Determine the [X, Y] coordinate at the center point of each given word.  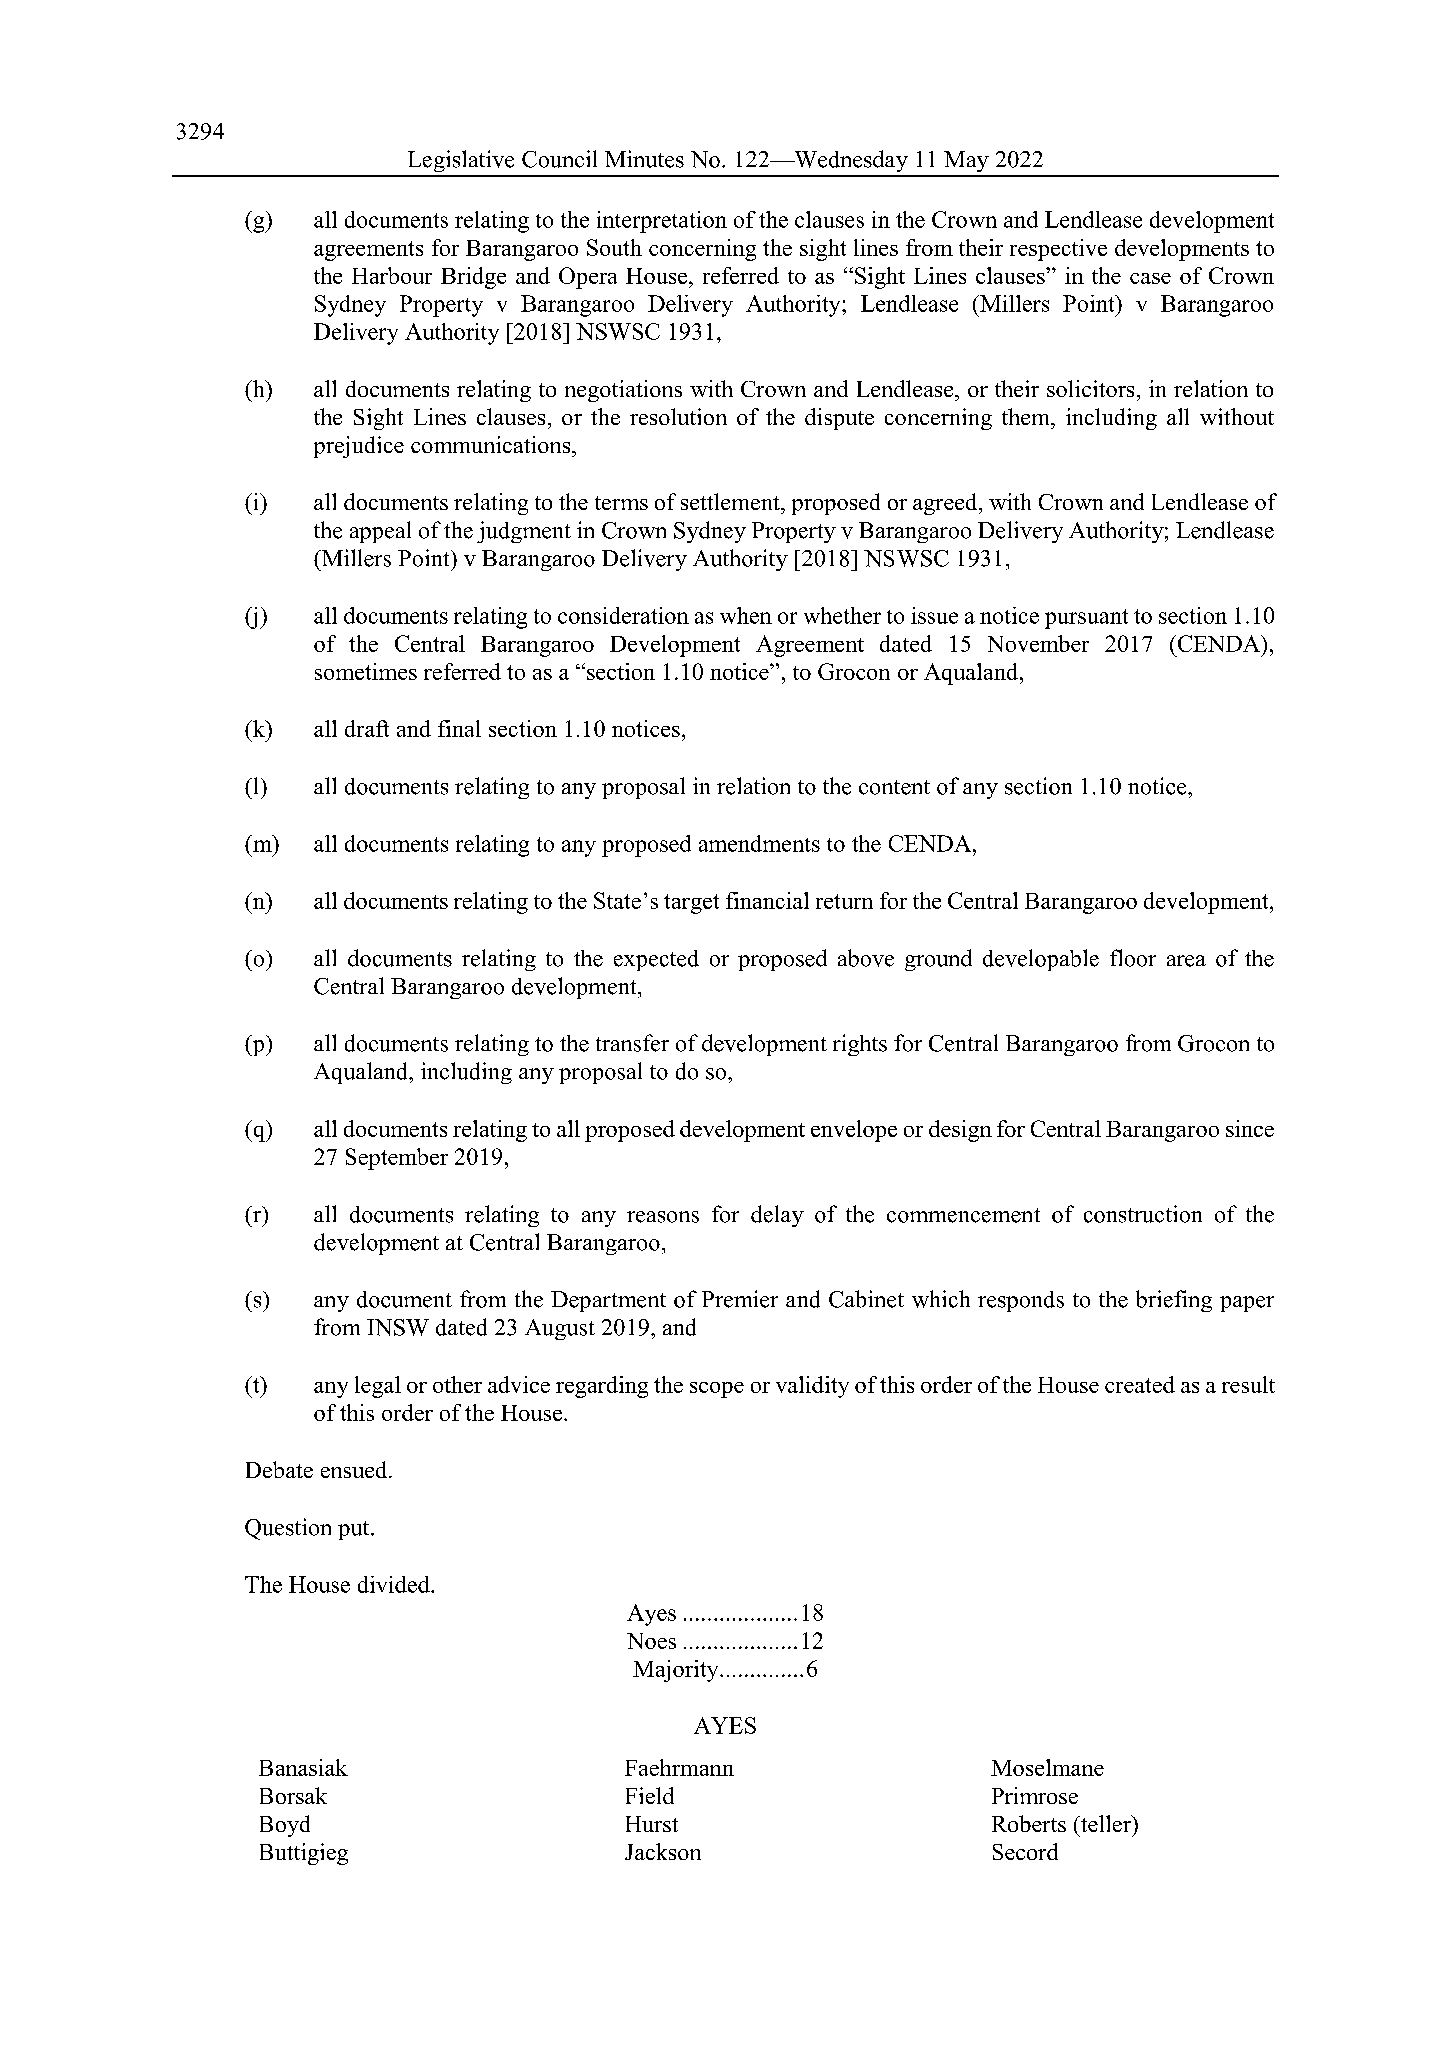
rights [860, 1045]
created [1140, 1384]
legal [378, 1387]
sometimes [366, 671]
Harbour [392, 275]
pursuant [1086, 619]
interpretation [662, 222]
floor [1133, 958]
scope [717, 1390]
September [397, 1159]
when [746, 615]
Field [650, 1795]
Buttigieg [304, 1854]
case [1150, 278]
